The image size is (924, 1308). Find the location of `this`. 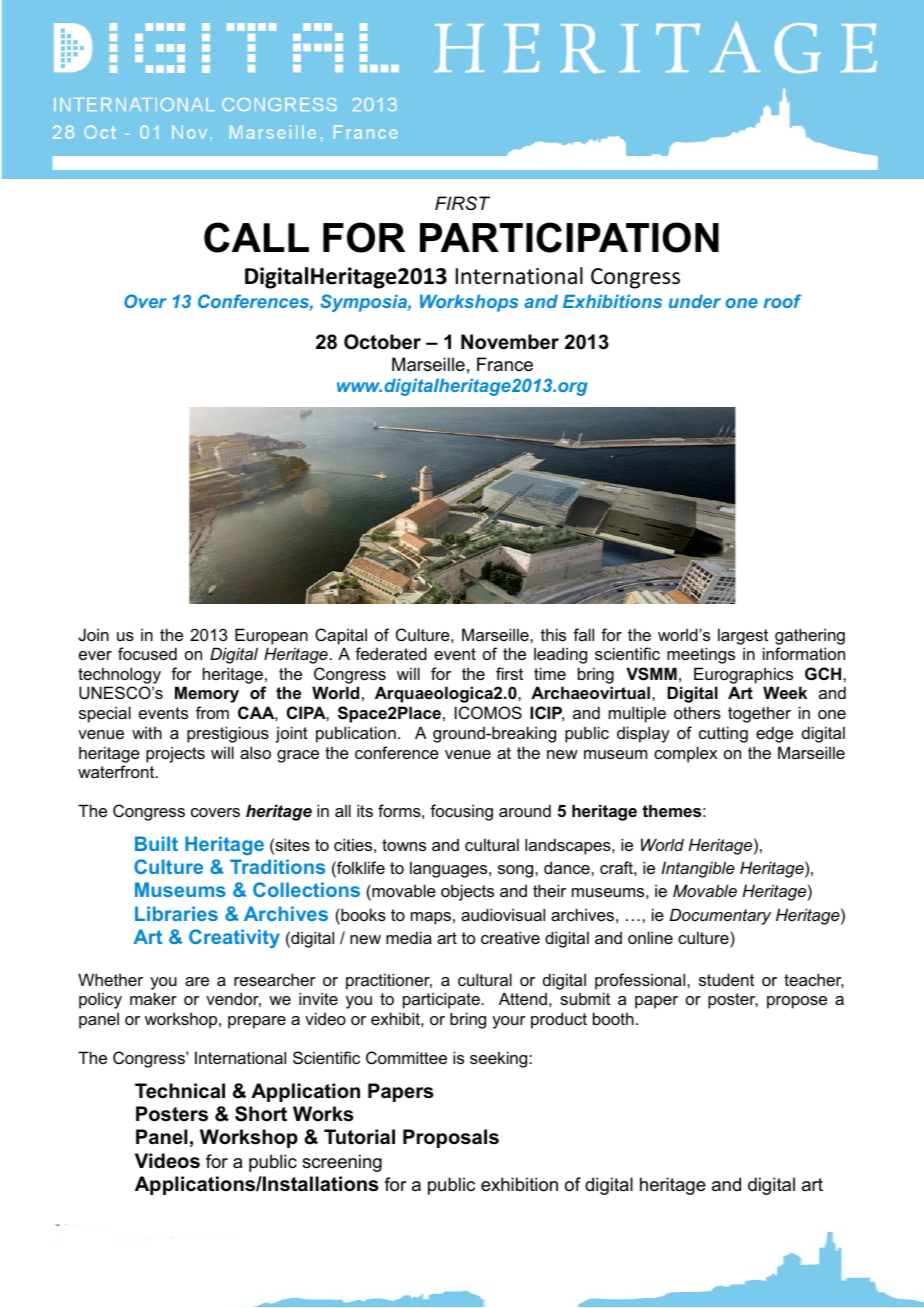

this is located at coordinates (553, 634).
